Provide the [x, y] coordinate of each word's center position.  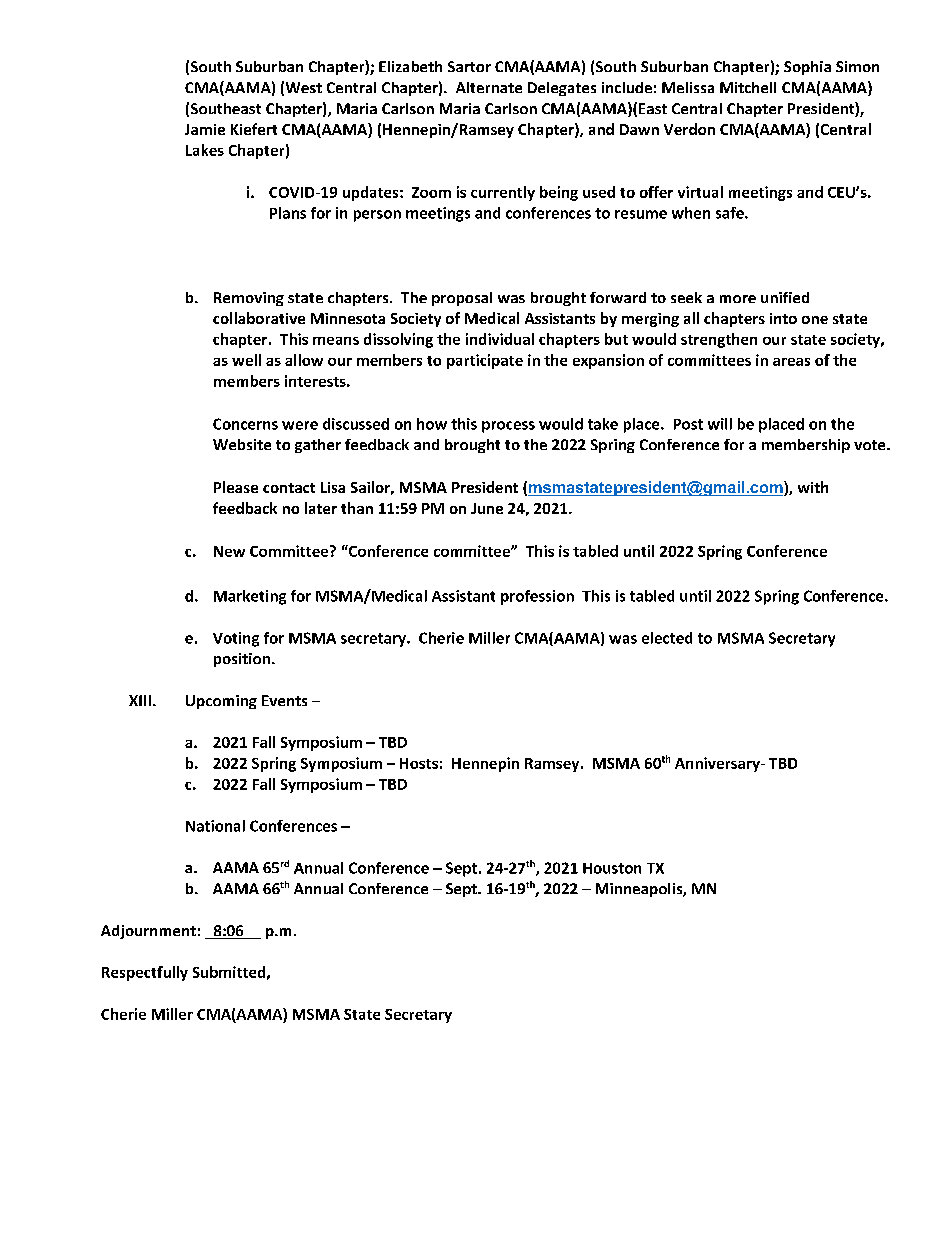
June [487, 508]
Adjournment [148, 932]
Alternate [489, 87]
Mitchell [748, 87]
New [229, 551]
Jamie [205, 129]
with [813, 487]
